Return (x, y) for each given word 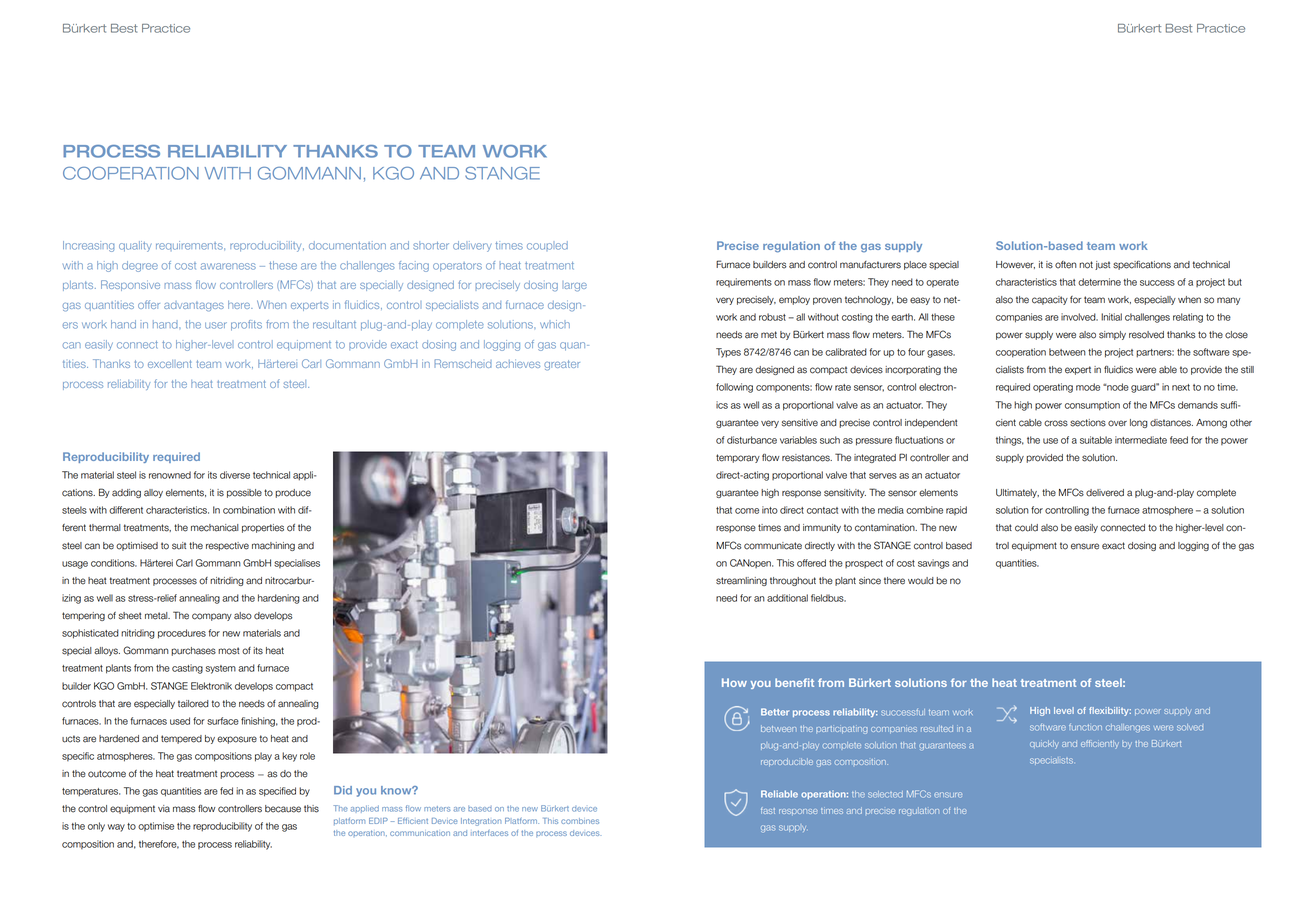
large (574, 286)
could (1026, 528)
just (1102, 265)
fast (768, 811)
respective (227, 546)
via (164, 809)
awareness (228, 266)
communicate (773, 546)
